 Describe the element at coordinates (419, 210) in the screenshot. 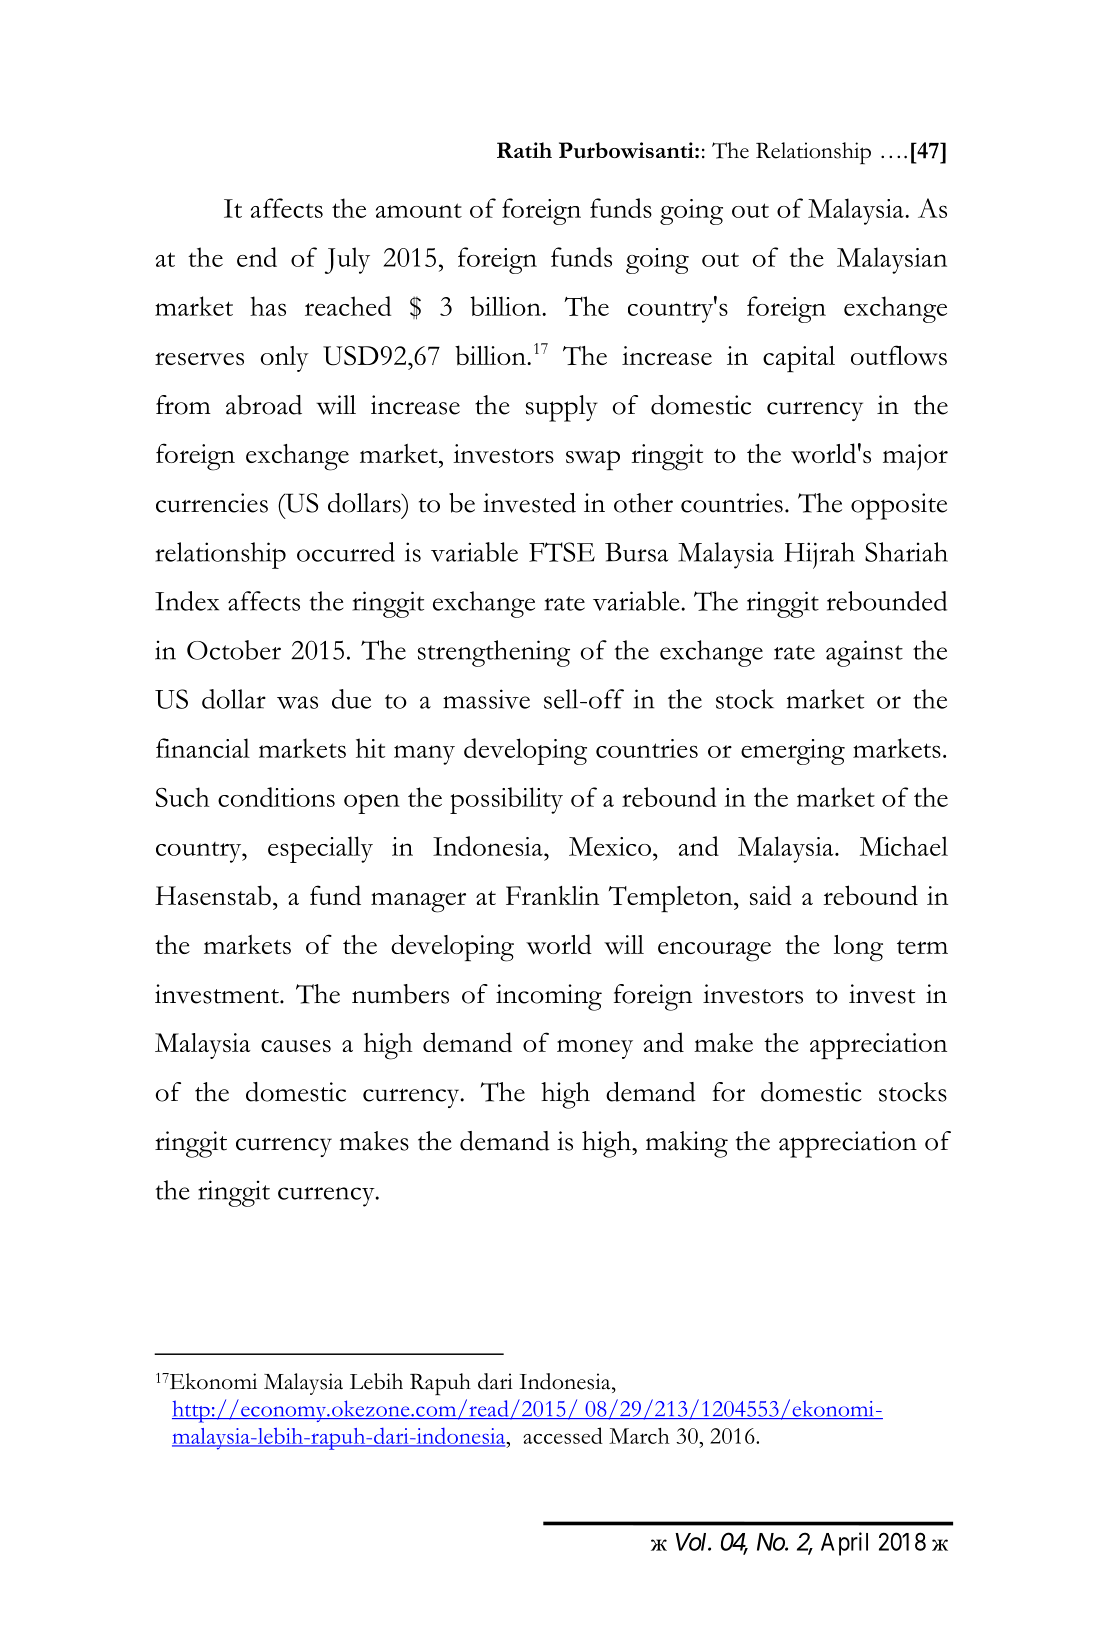

I see `amount` at that location.
